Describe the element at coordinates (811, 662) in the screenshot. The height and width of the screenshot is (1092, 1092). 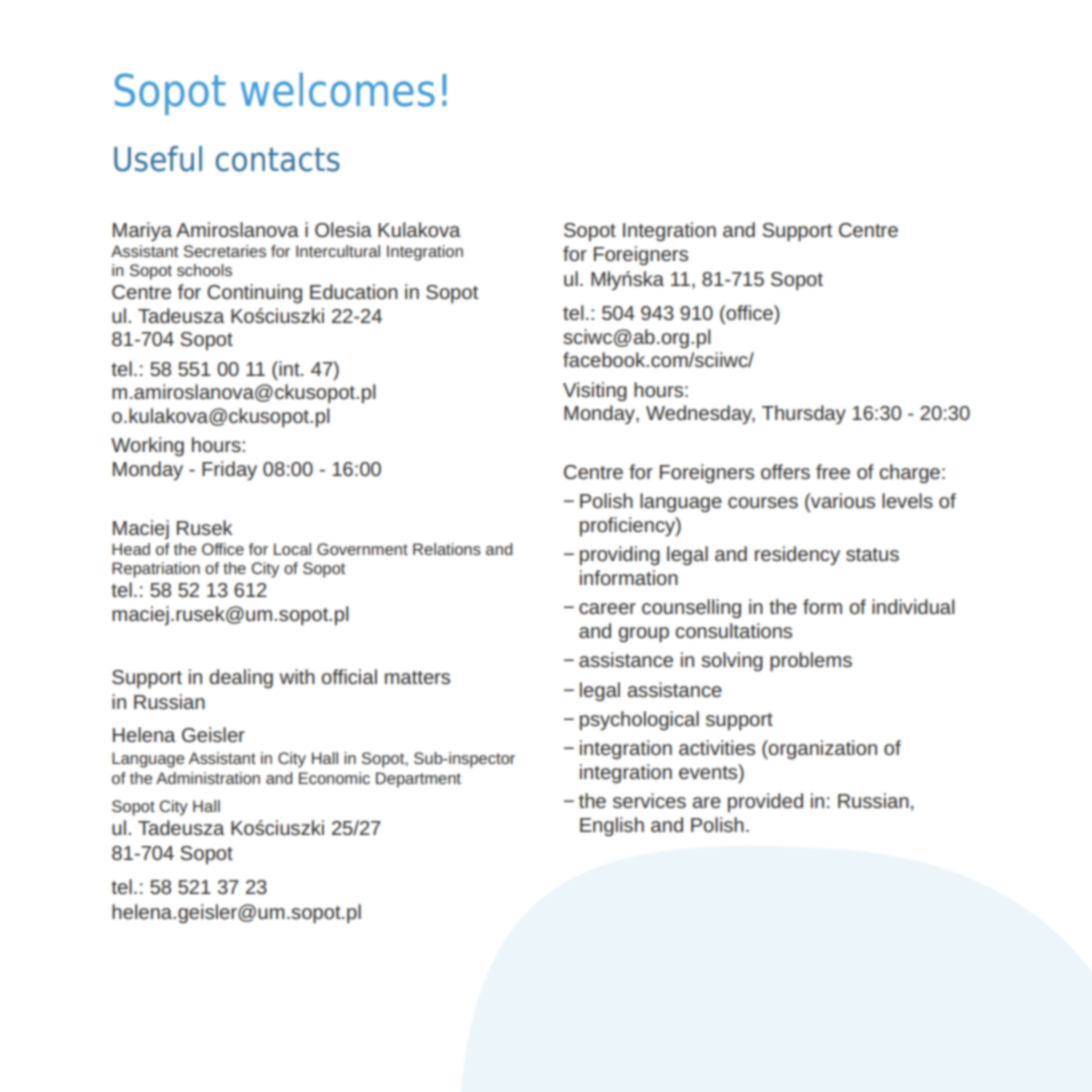
I see `problems` at that location.
